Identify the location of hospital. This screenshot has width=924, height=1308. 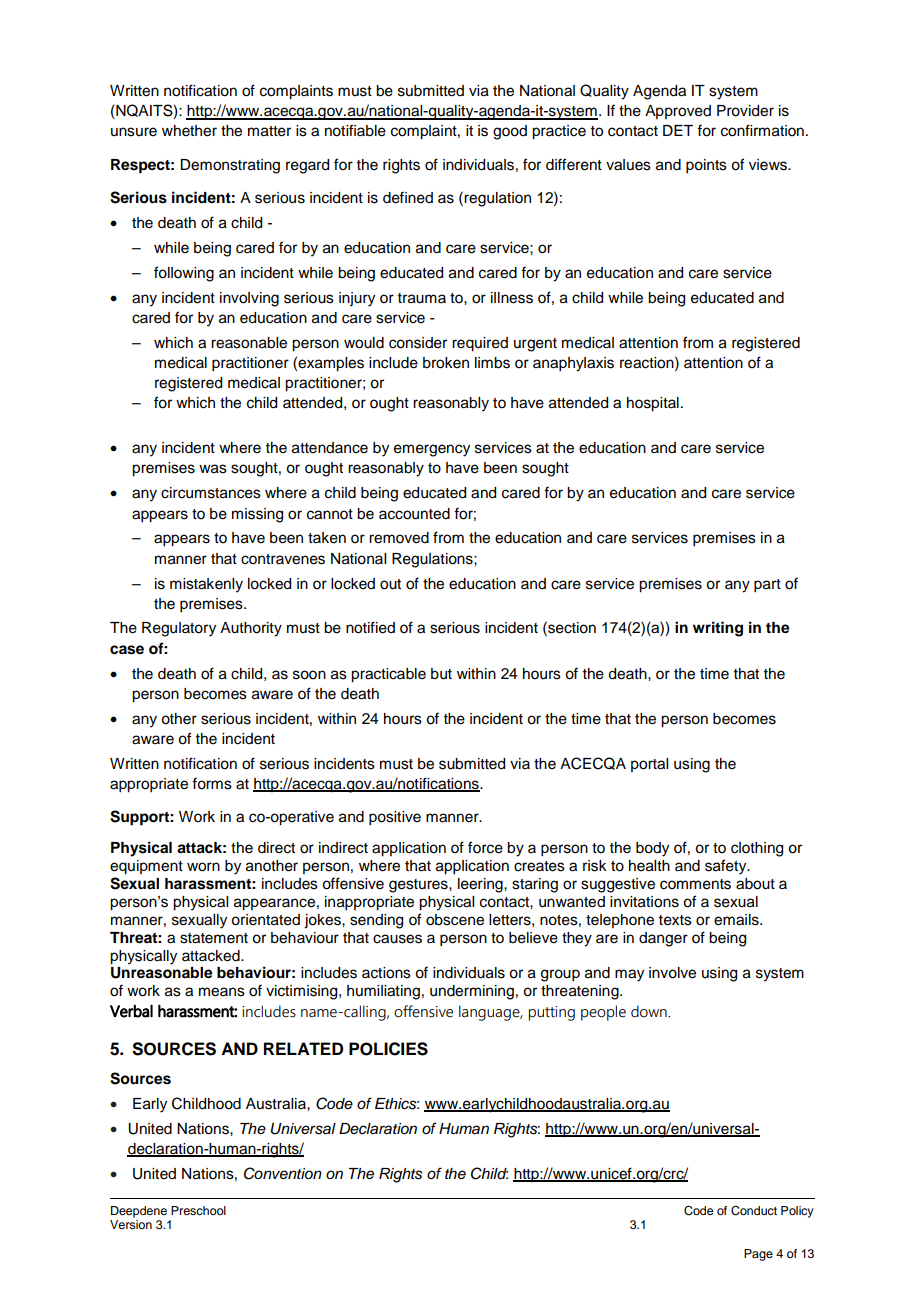
(653, 404).
